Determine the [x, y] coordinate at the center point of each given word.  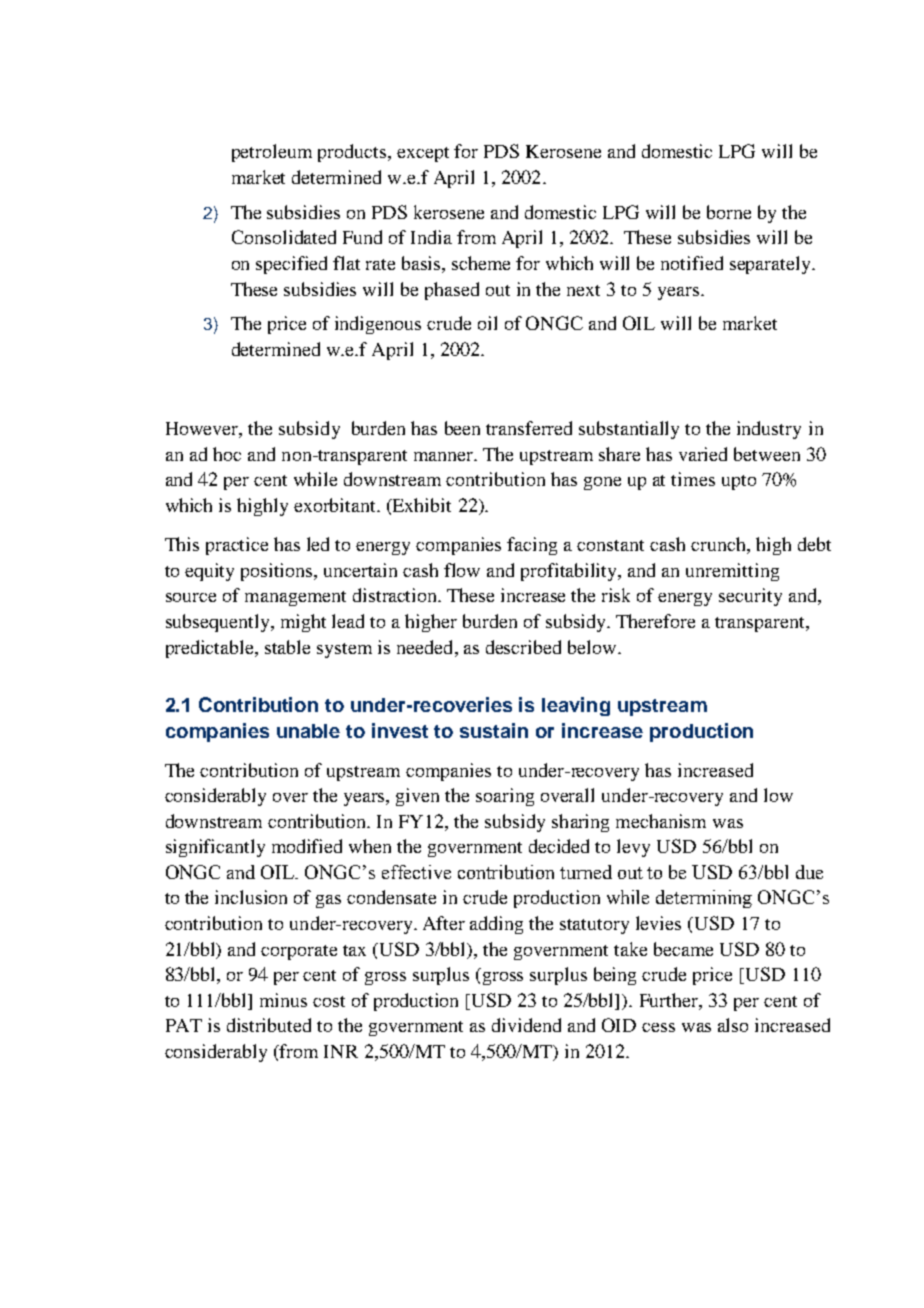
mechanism [661, 821]
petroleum [272, 153]
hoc [227, 454]
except [423, 154]
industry [769, 430]
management [295, 598]
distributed [269, 1025]
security [750, 597]
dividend [526, 1025]
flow [462, 570]
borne [729, 212]
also [733, 1025]
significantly [215, 848]
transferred [529, 428]
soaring [505, 797]
